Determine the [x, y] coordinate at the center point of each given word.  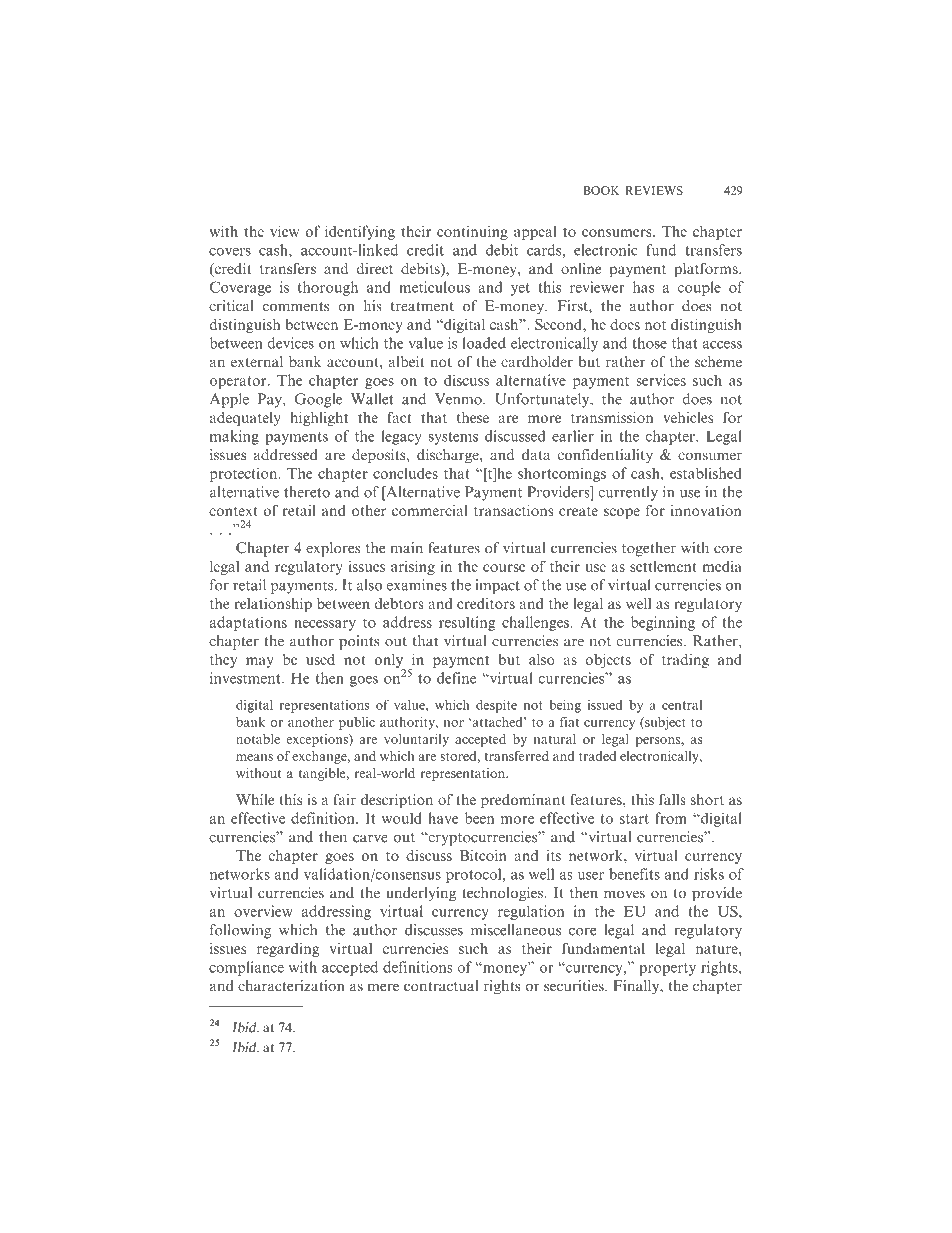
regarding [288, 950]
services [661, 380]
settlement [663, 566]
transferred [516, 756]
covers [230, 252]
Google [318, 400]
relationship [273, 605]
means [254, 757]
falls [672, 799]
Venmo [459, 399]
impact [497, 586]
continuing [472, 232]
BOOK [602, 190]
